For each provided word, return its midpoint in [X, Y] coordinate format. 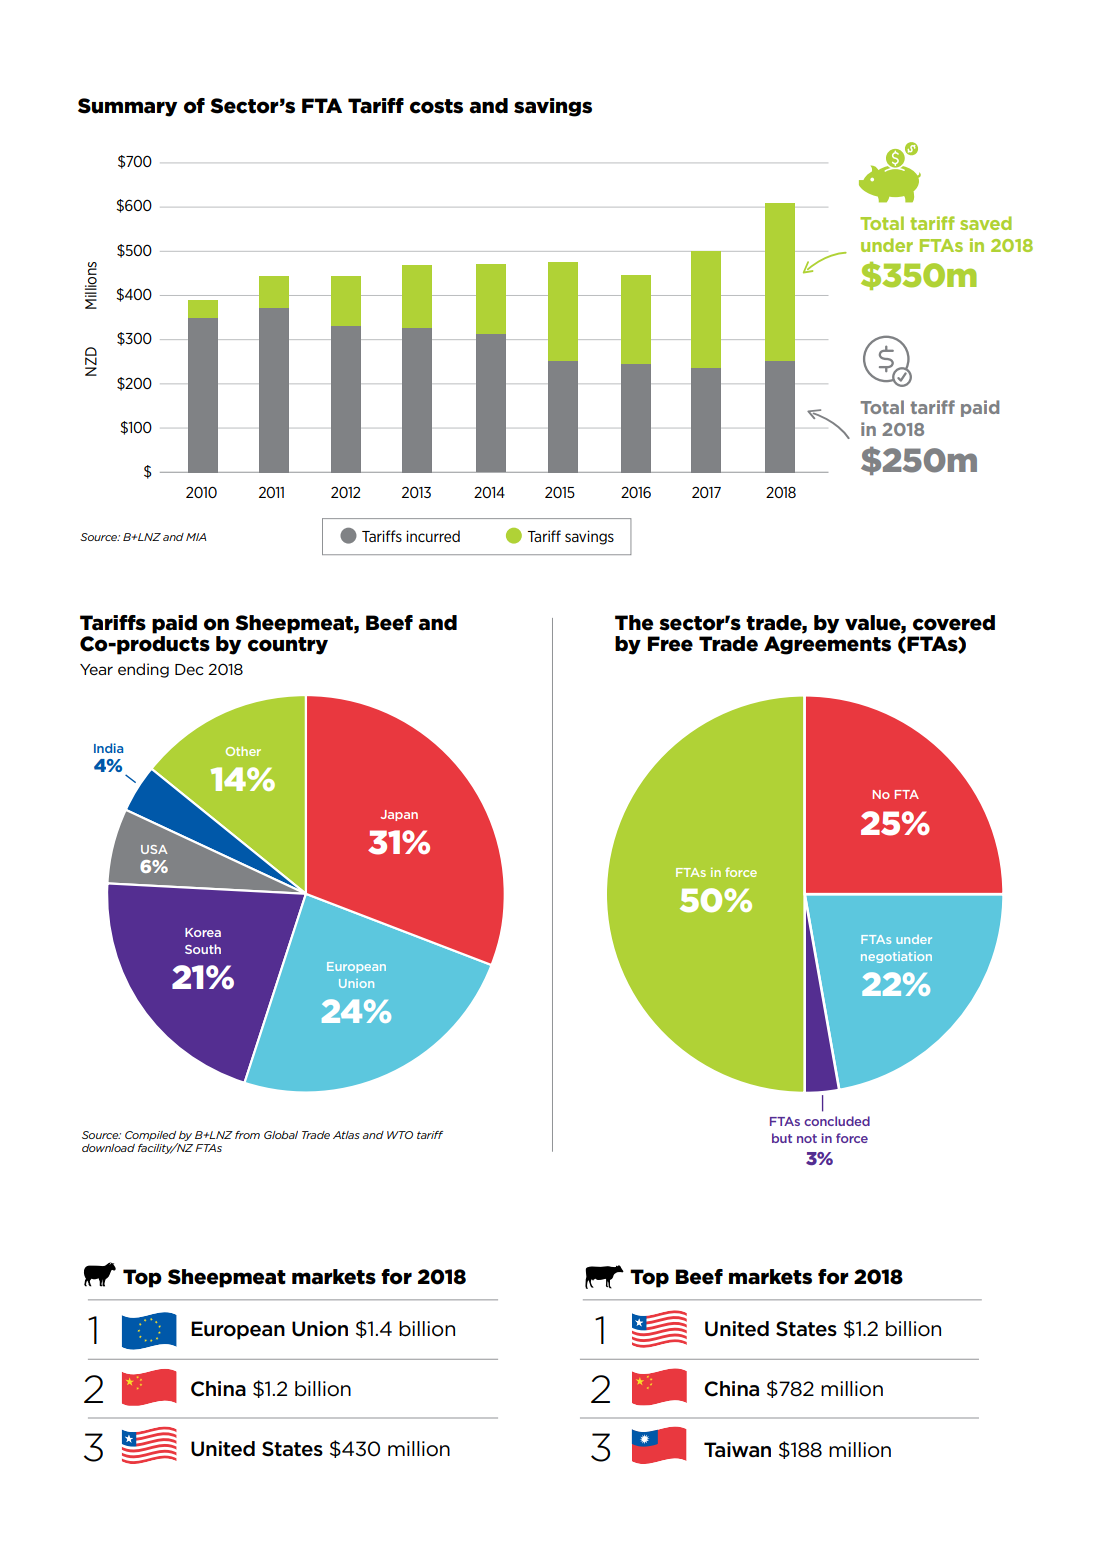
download [108, 1148]
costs [436, 106]
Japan [399, 815]
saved [986, 223]
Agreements [827, 645]
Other [243, 751]
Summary [127, 107]
